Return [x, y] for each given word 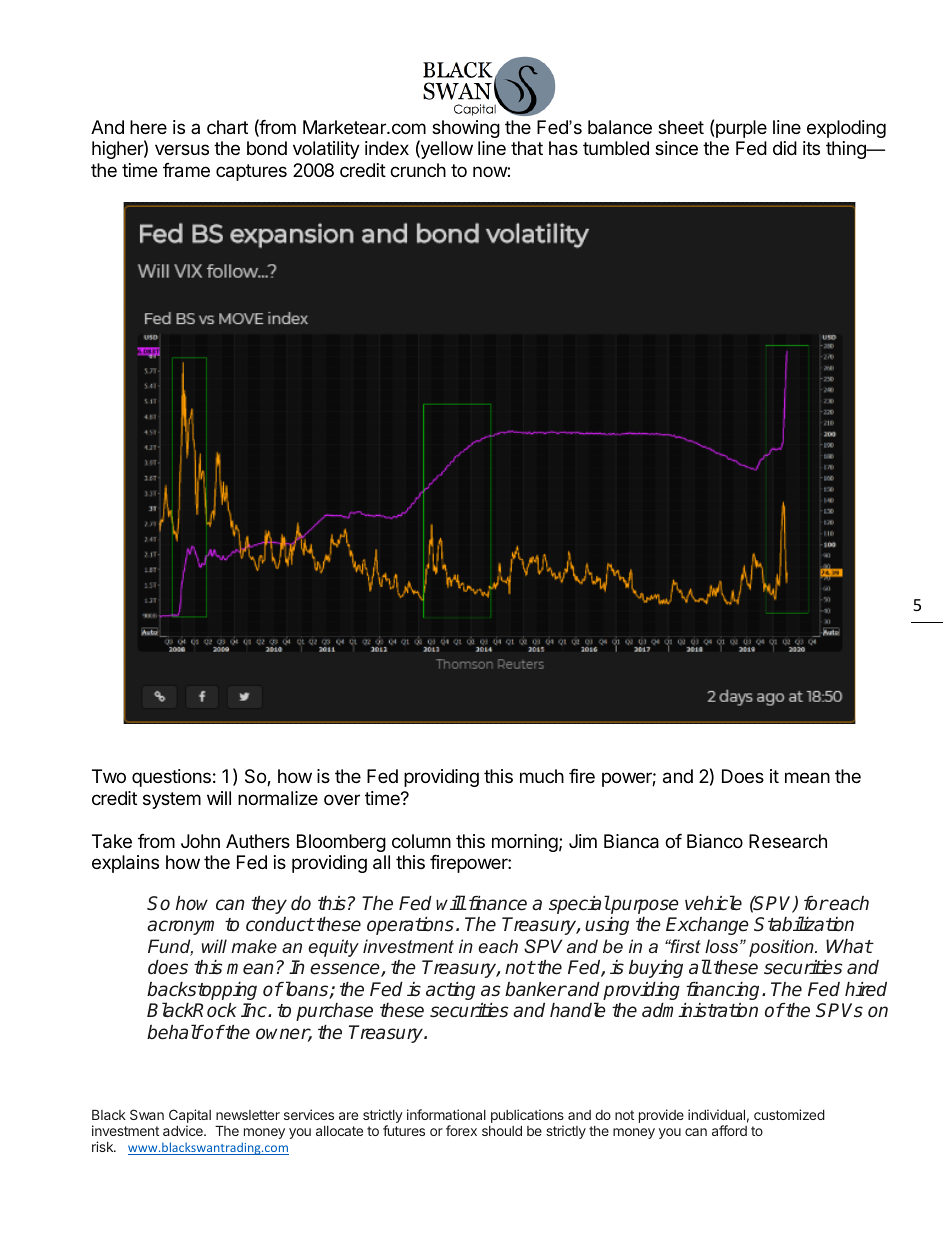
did [785, 148]
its [811, 148]
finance [496, 903]
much [542, 776]
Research [788, 841]
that [527, 148]
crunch [418, 170]
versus [182, 149]
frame [186, 170]
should [502, 1131]
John [200, 841]
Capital [190, 1117]
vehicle [713, 903]
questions [171, 778]
